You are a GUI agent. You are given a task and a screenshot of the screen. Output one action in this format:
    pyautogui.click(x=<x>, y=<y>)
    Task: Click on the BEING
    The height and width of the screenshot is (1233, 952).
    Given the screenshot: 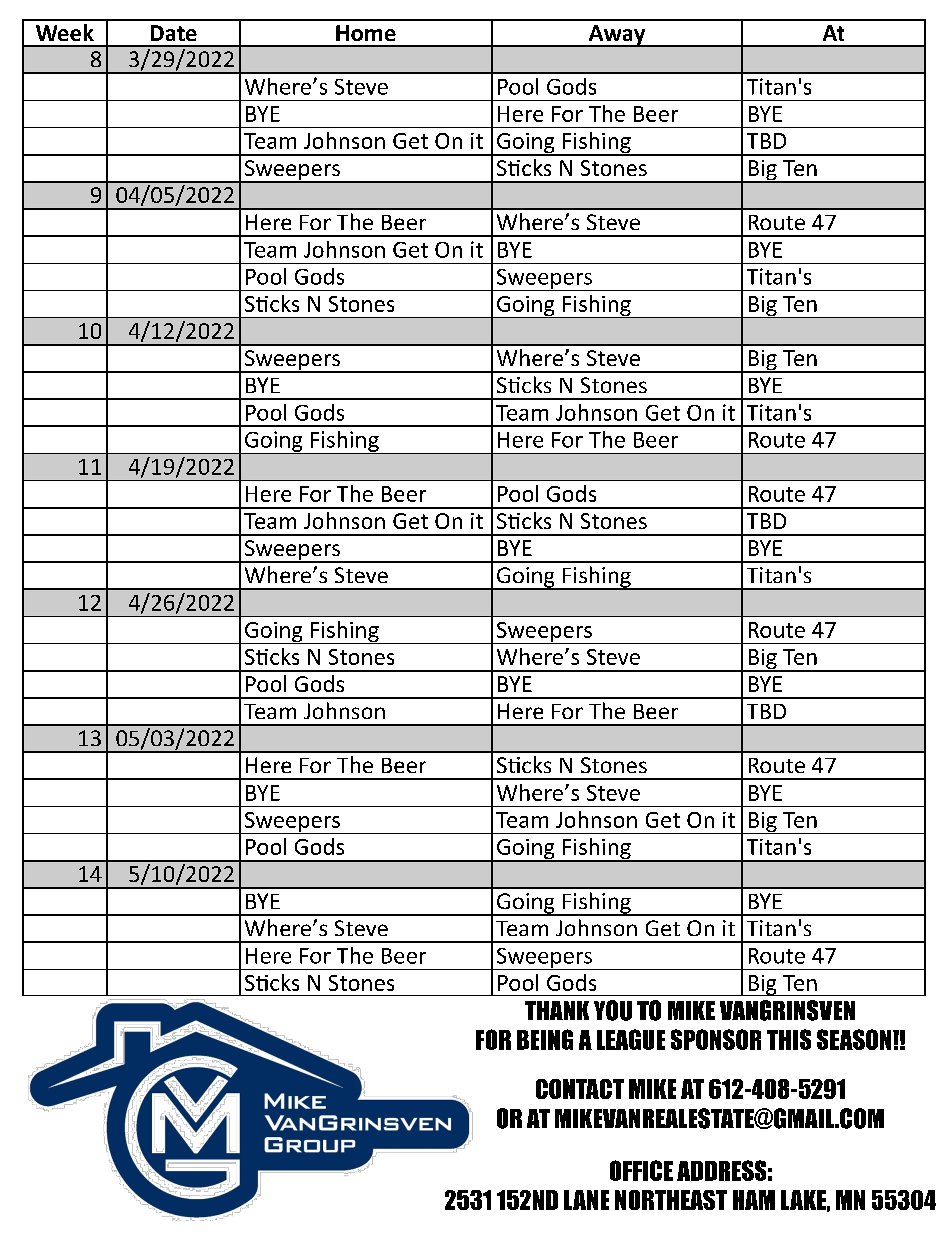 What is the action you would take?
    pyautogui.click(x=545, y=1039)
